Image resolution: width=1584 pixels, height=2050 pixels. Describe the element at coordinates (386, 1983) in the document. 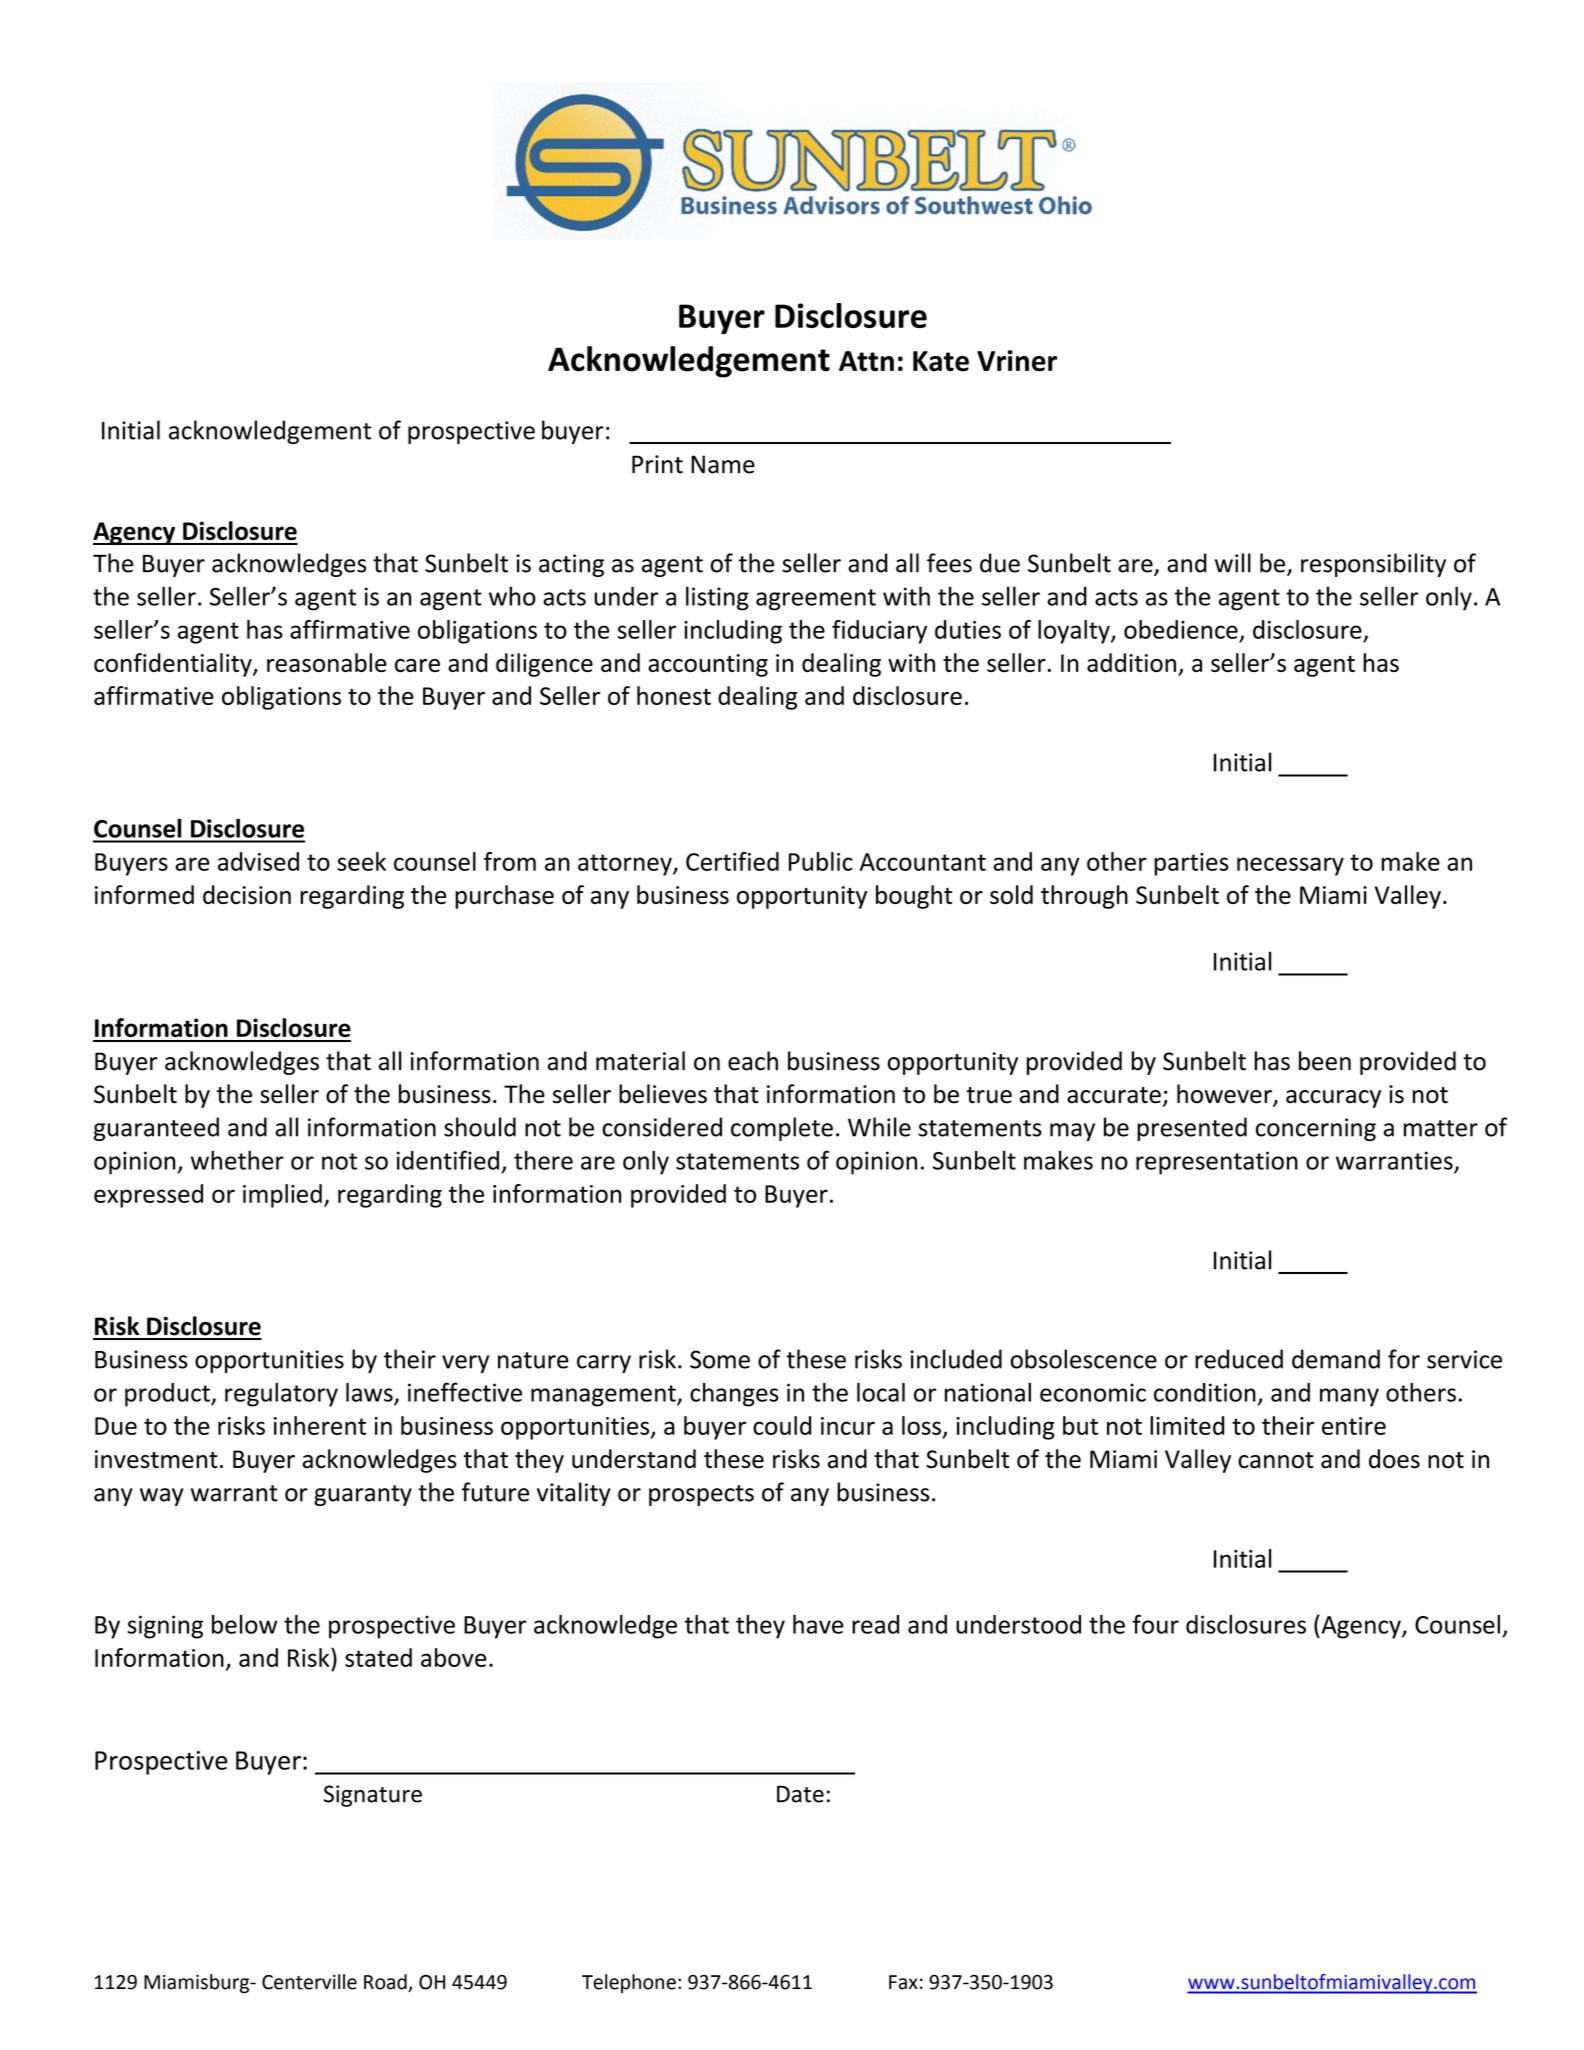

I see `Road` at that location.
